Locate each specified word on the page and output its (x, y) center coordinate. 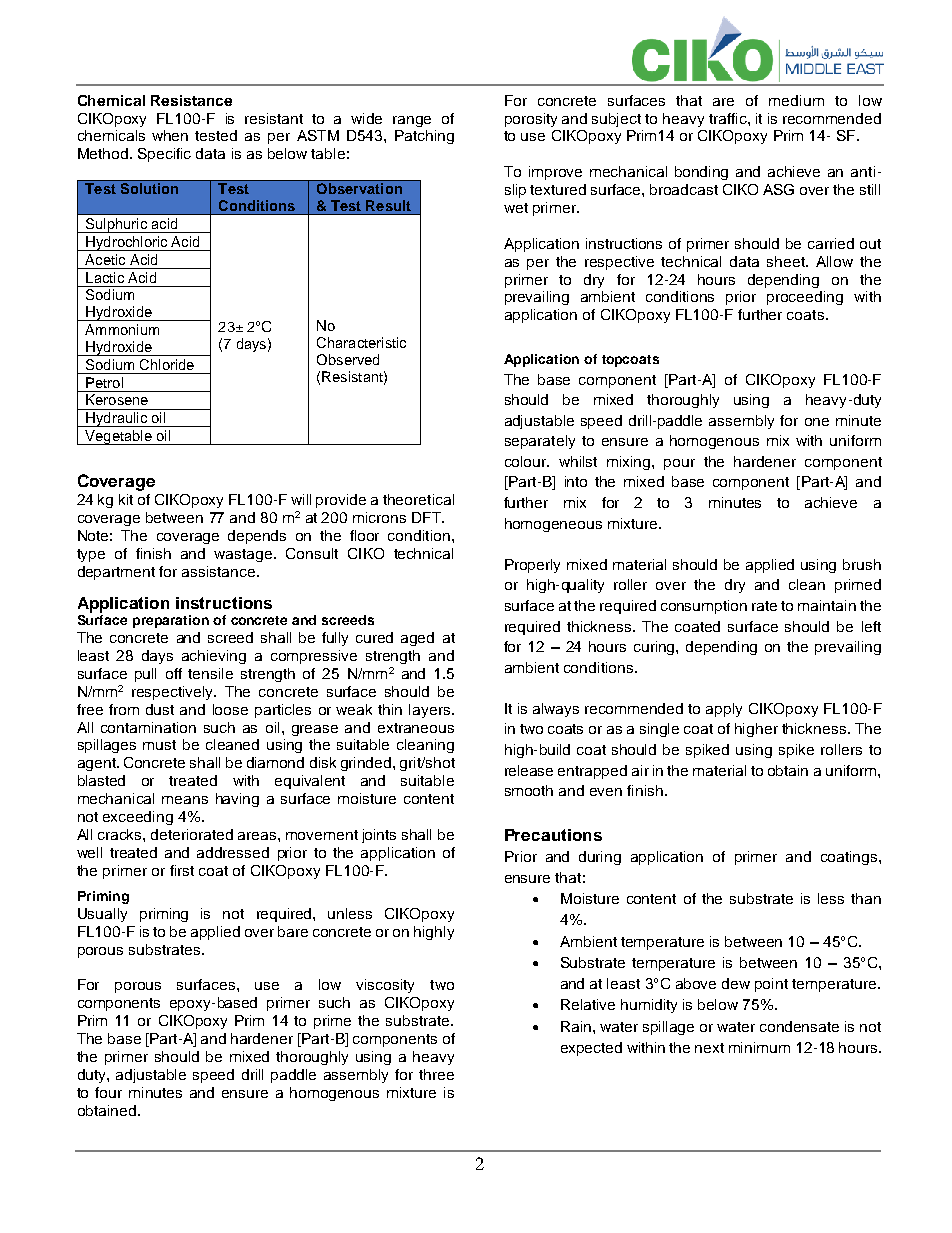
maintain (827, 605)
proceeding (805, 298)
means (185, 800)
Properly (532, 566)
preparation (171, 621)
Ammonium (122, 329)
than (866, 898)
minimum (759, 1047)
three (436, 1074)
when (170, 135)
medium (796, 100)
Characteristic (361, 342)
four (108, 1092)
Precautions (553, 835)
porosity (531, 120)
